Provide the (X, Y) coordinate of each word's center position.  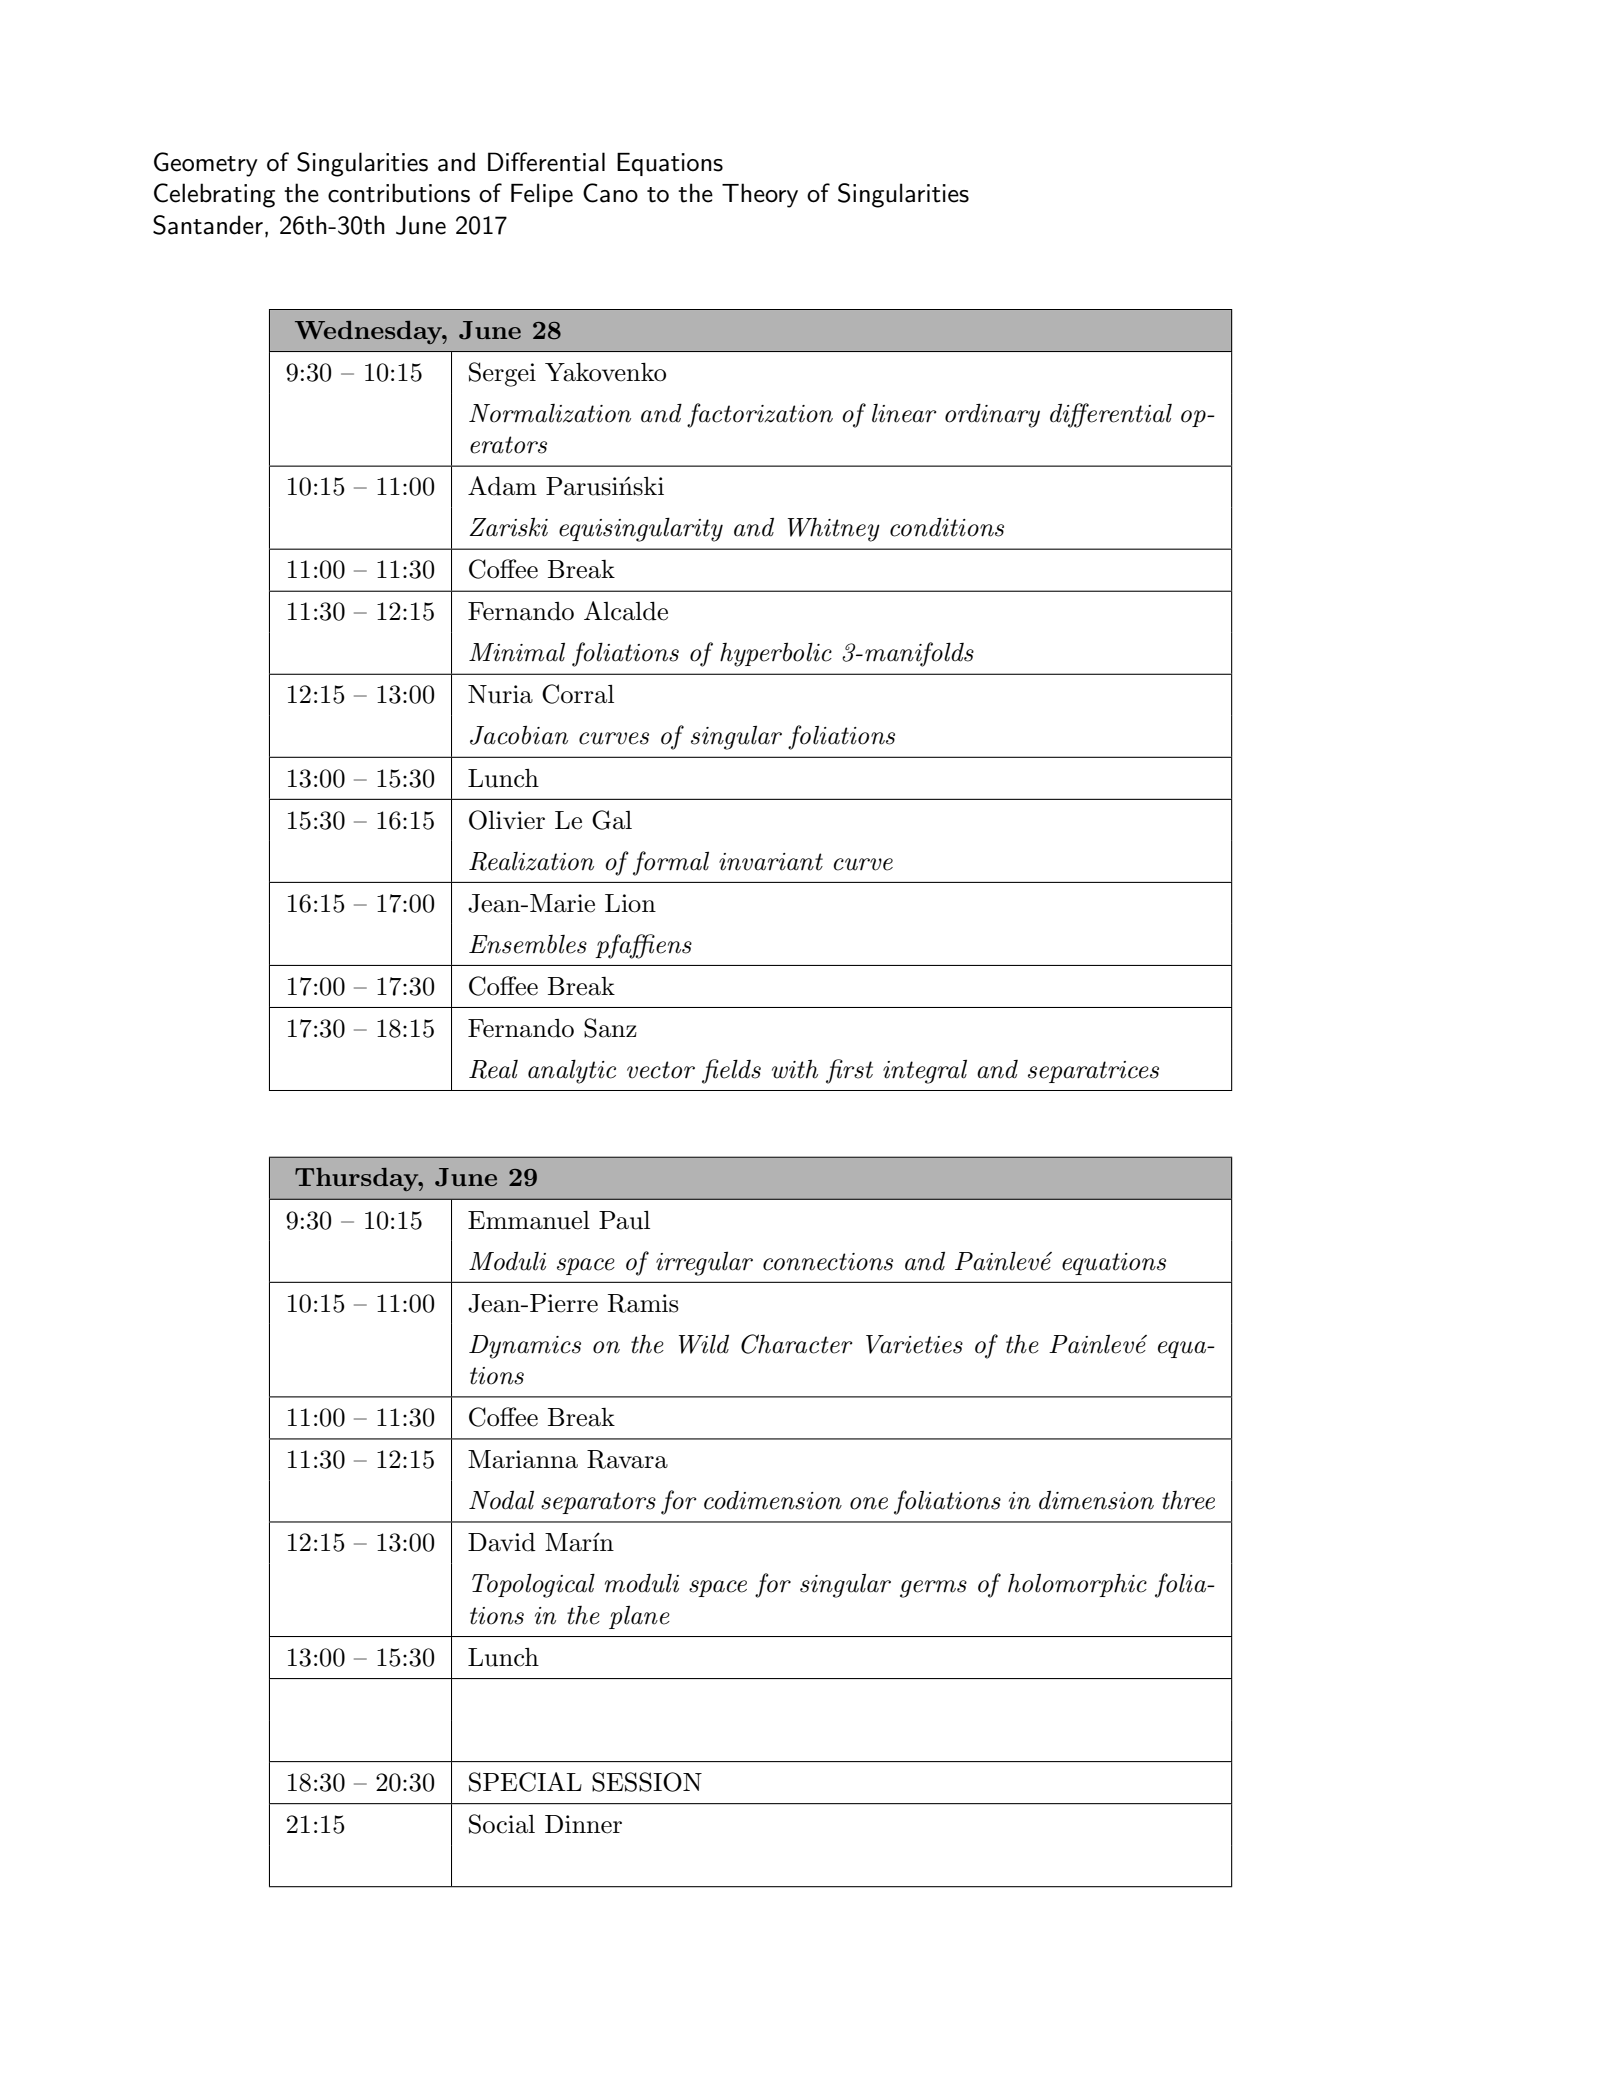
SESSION (647, 1782)
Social (502, 1824)
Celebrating (214, 195)
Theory (760, 195)
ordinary (992, 415)
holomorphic (1077, 1585)
